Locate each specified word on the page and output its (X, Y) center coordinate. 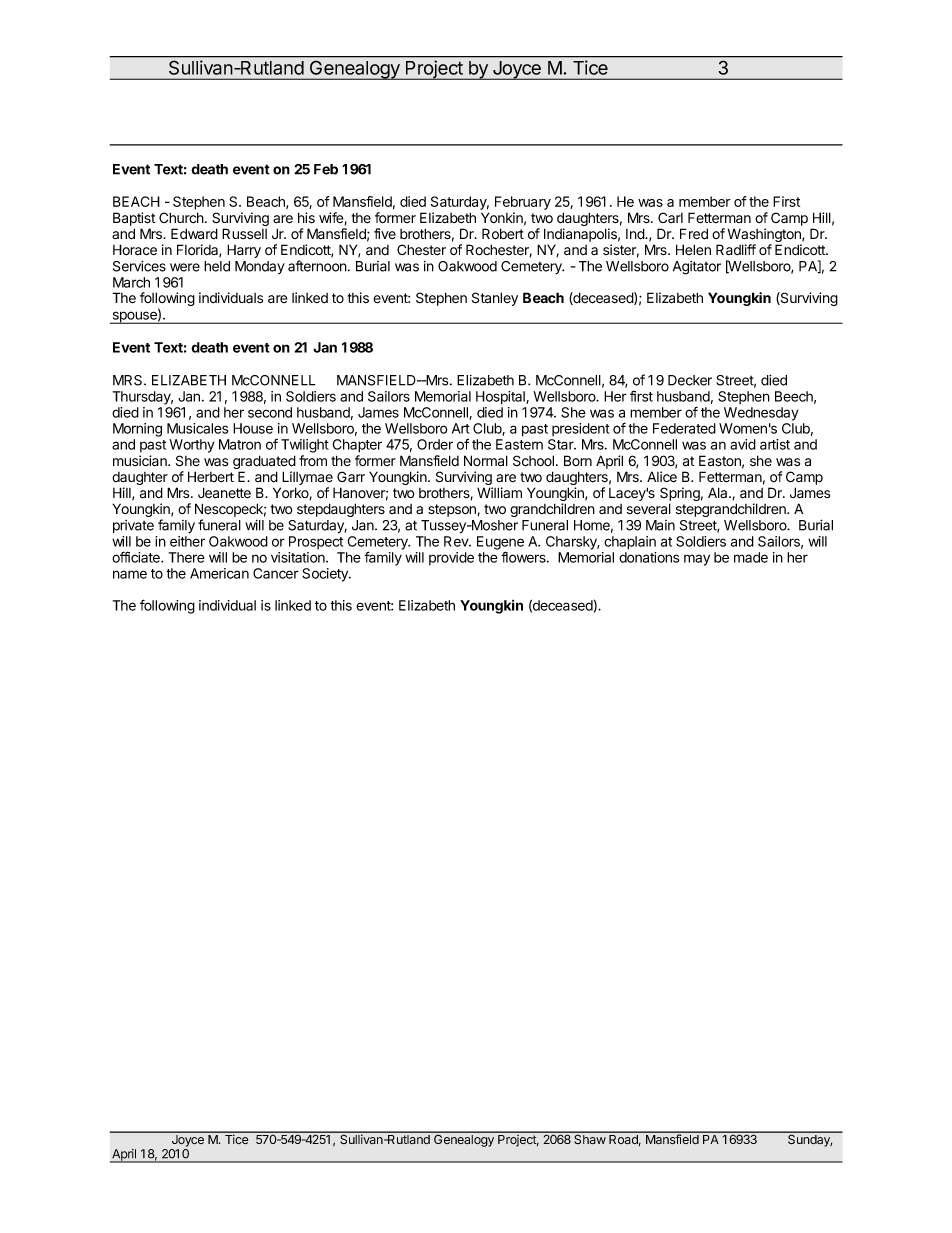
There (187, 557)
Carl (670, 217)
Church (181, 217)
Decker (690, 380)
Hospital (501, 398)
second (270, 412)
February (523, 203)
